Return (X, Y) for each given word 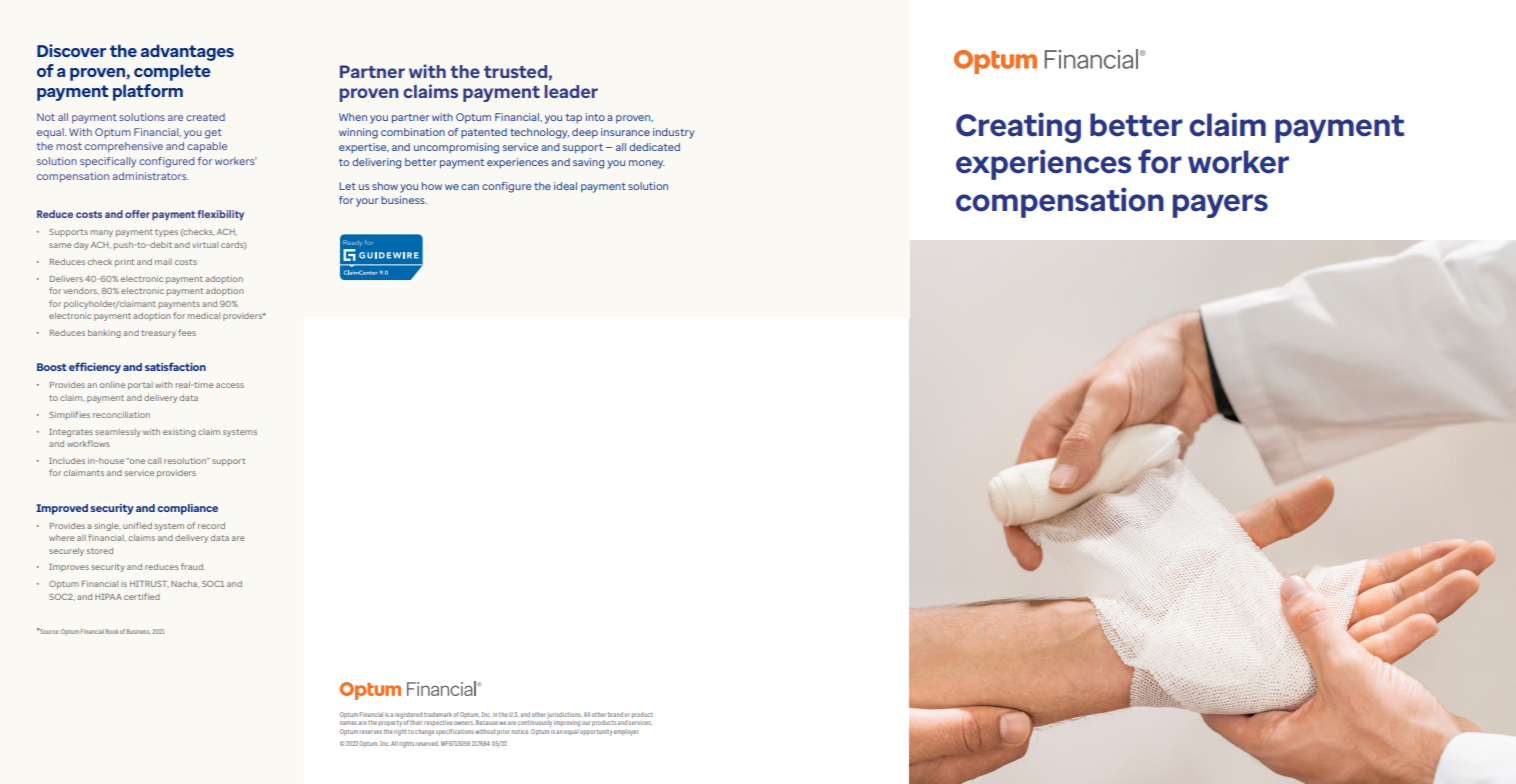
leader (571, 91)
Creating (1018, 127)
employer (626, 732)
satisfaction (175, 366)
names (348, 723)
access (230, 385)
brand (615, 714)
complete (172, 72)
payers (1220, 206)
